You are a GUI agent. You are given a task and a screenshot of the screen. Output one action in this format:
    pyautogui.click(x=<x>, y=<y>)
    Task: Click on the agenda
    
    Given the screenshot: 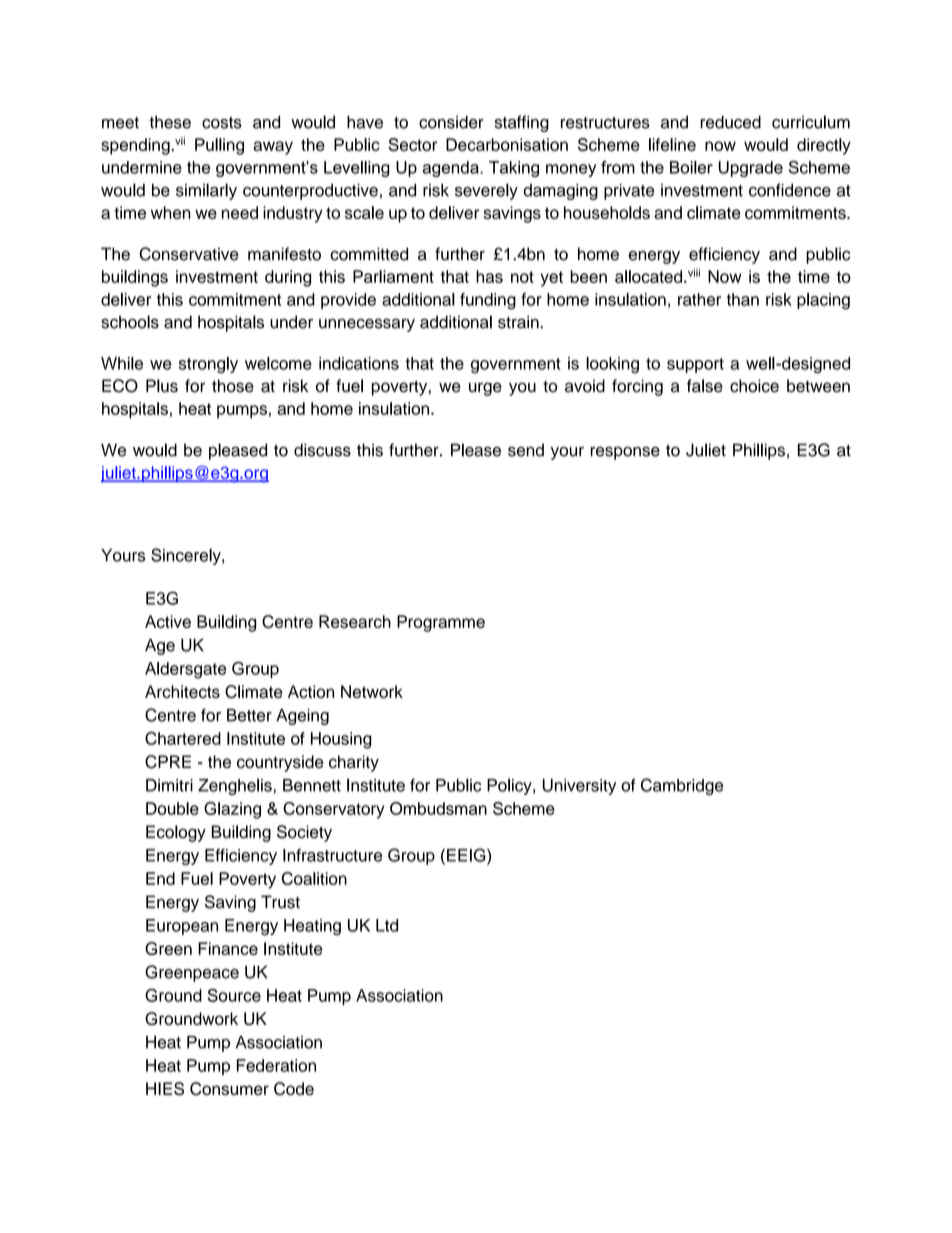 What is the action you would take?
    pyautogui.click(x=452, y=169)
